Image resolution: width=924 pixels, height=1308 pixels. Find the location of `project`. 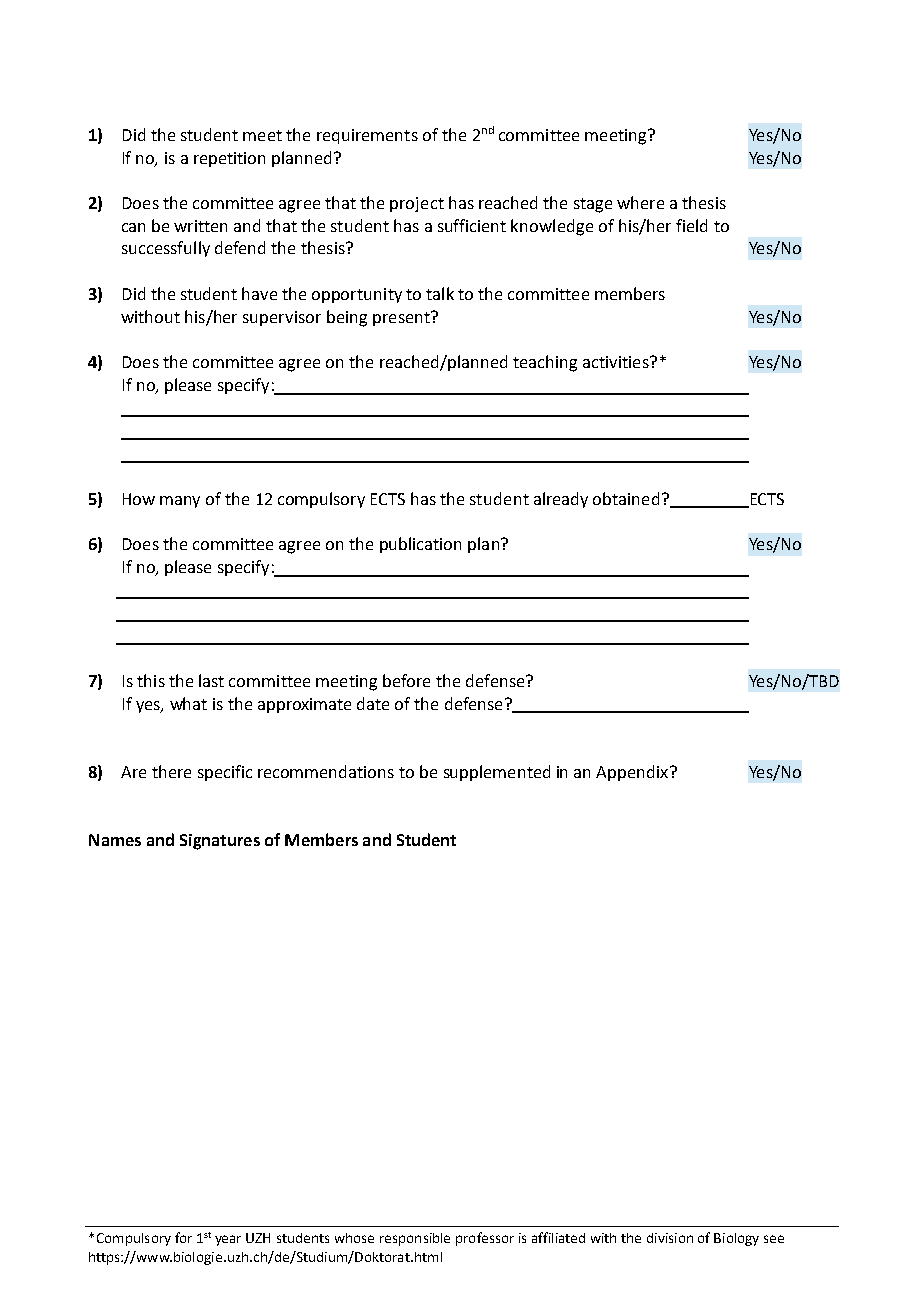

project is located at coordinates (417, 204).
